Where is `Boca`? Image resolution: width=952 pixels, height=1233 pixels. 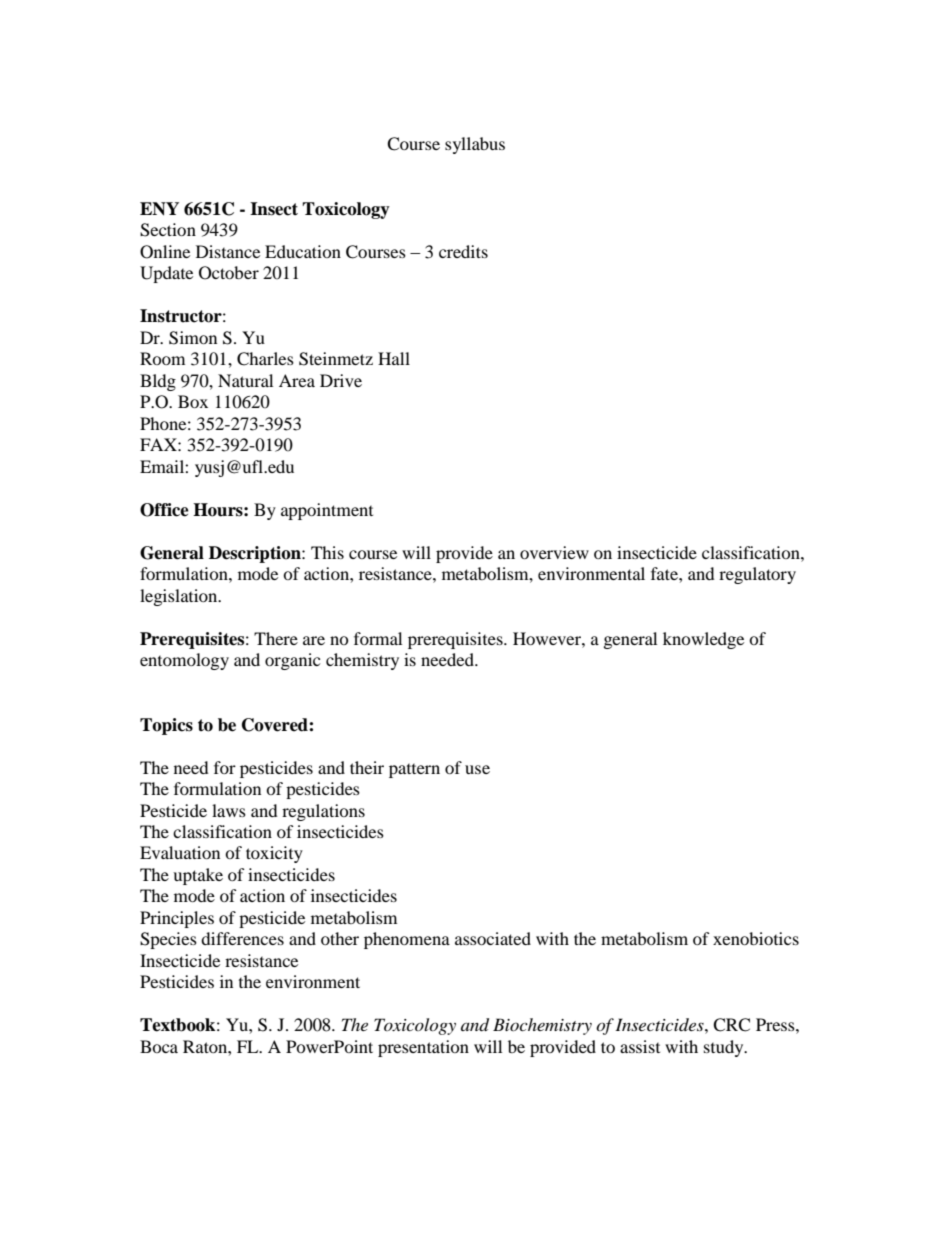
Boca is located at coordinates (159, 1046).
